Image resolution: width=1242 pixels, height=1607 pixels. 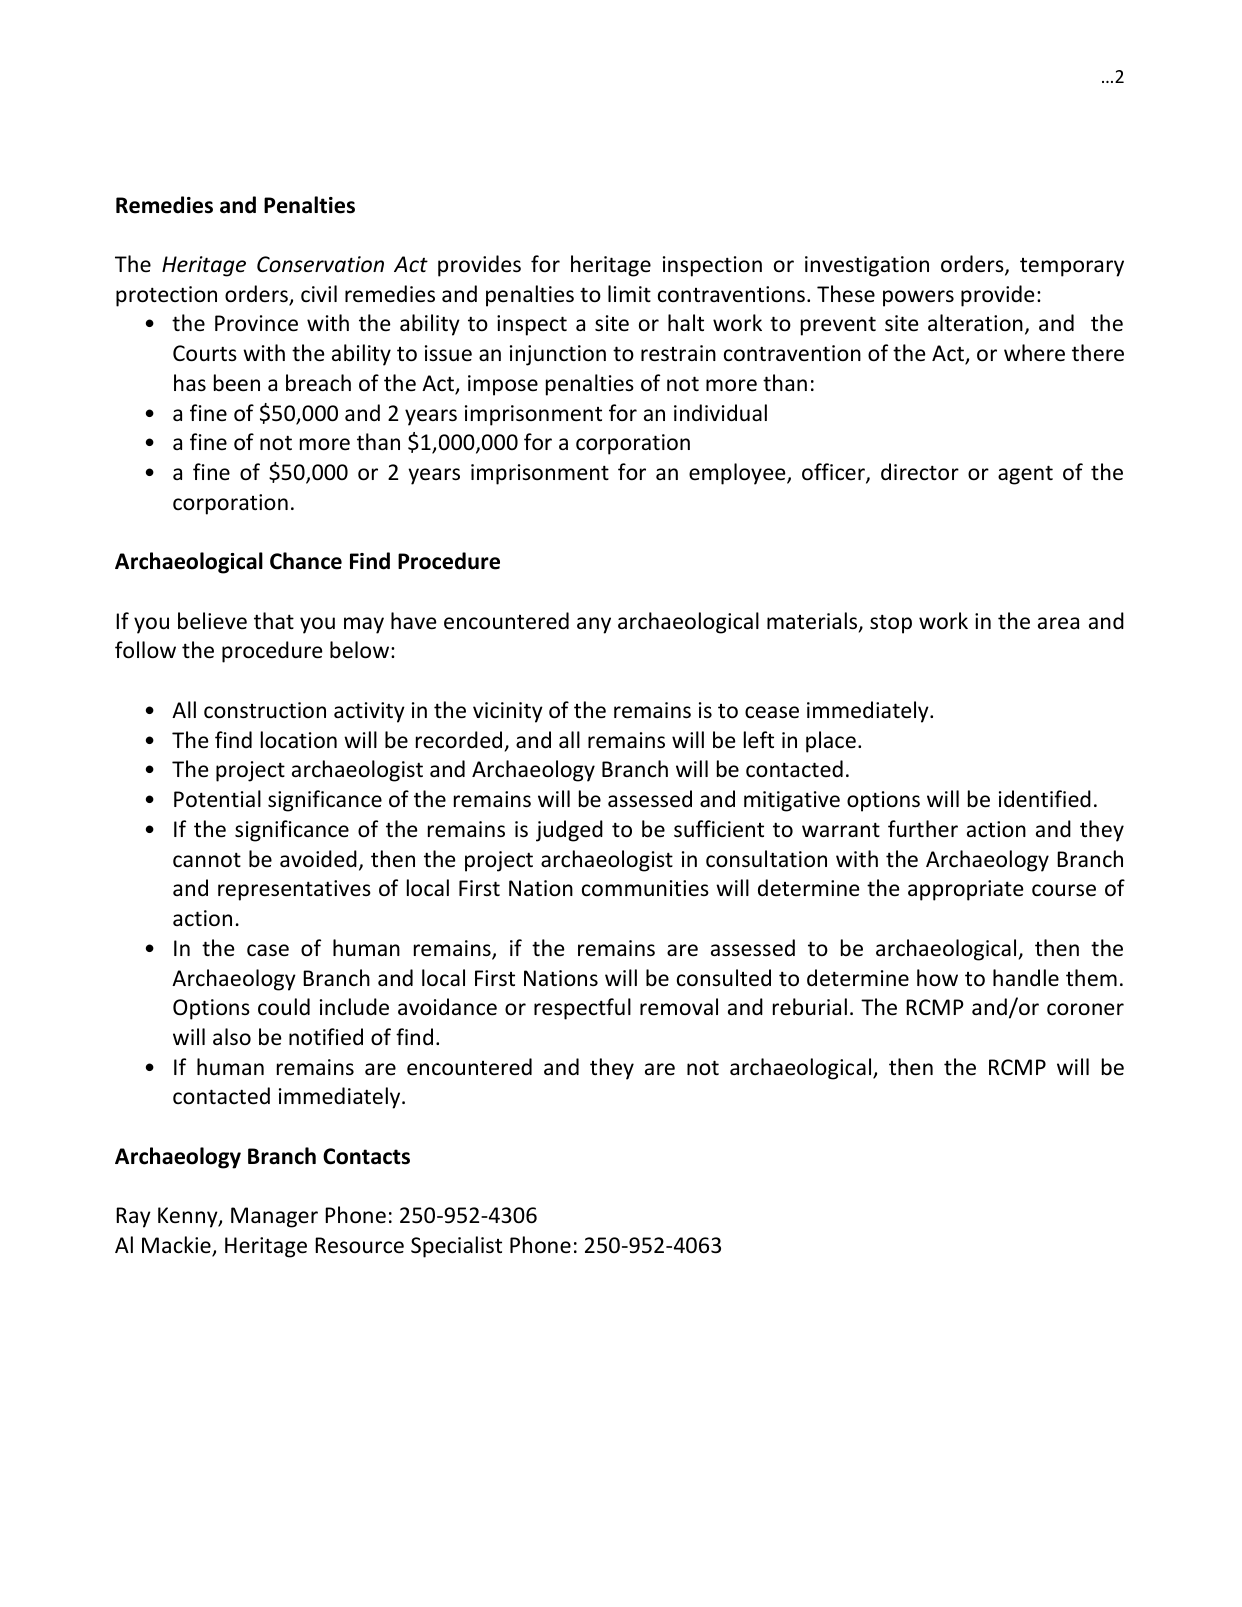 I want to click on Province, so click(x=256, y=323).
